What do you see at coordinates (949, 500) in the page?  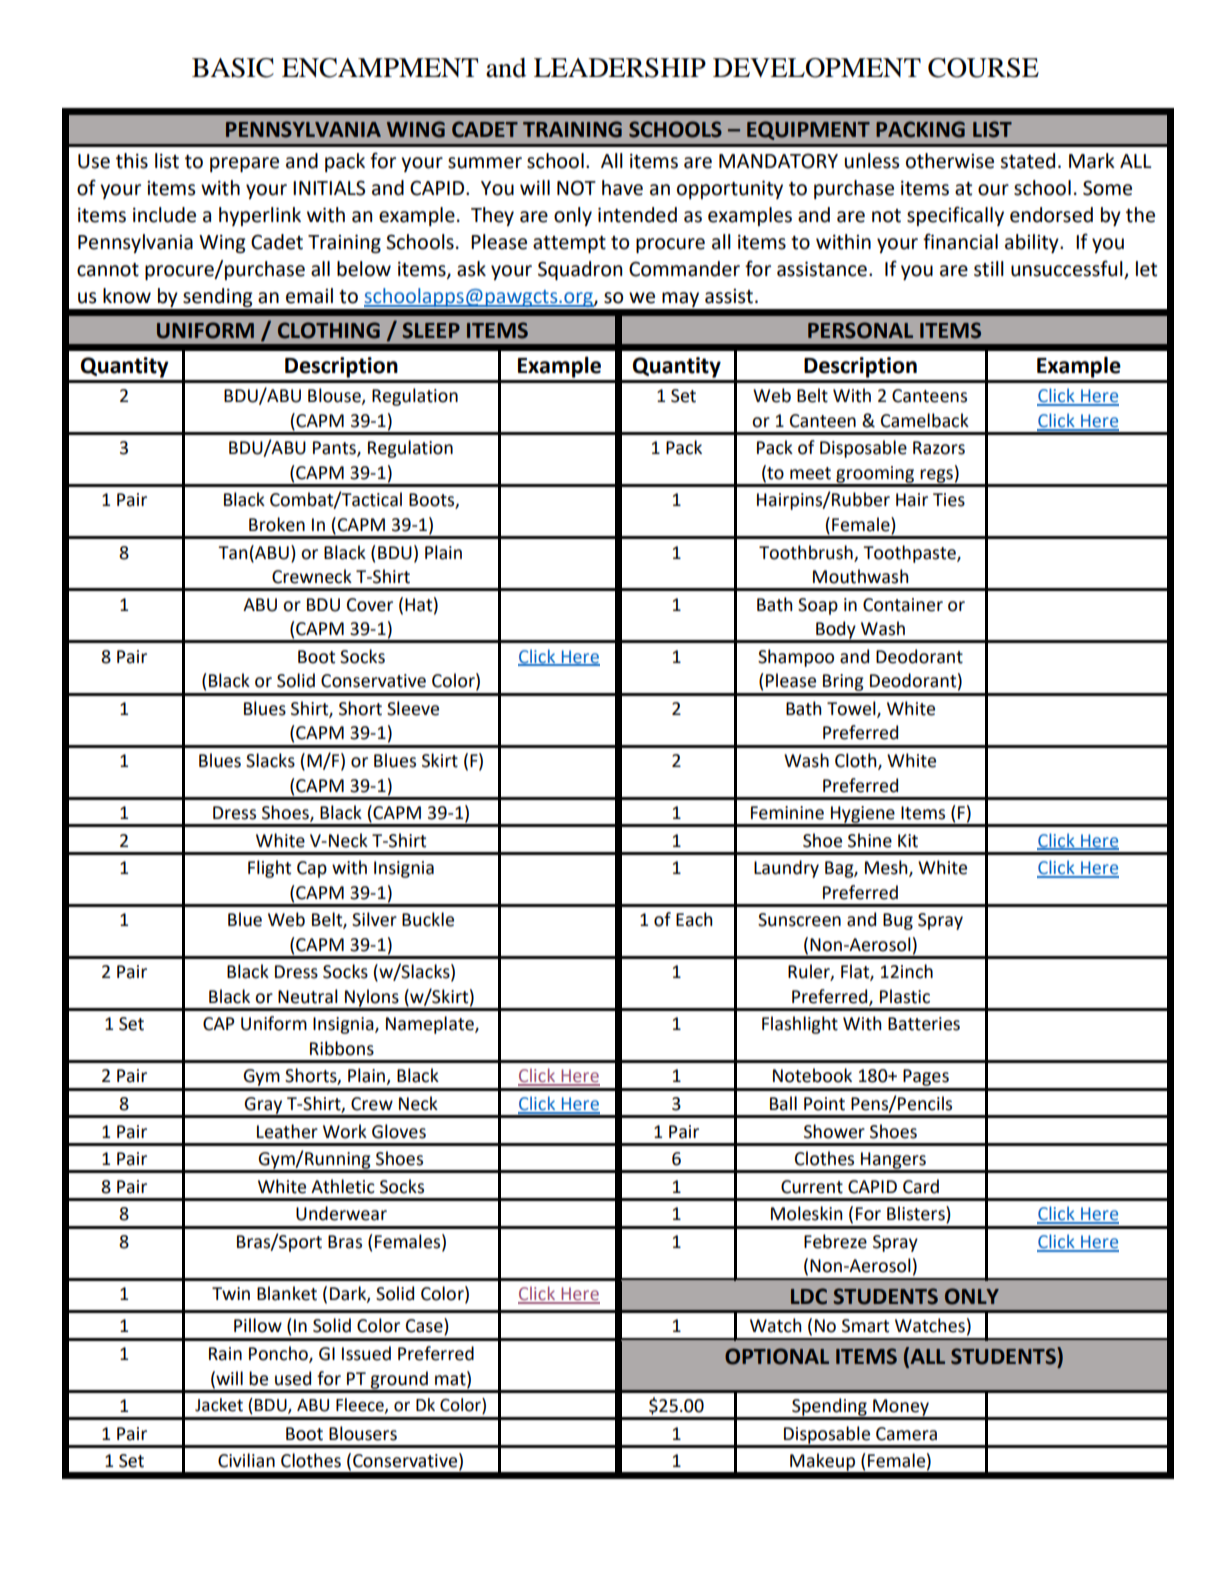 I see `Ties` at bounding box center [949, 500].
